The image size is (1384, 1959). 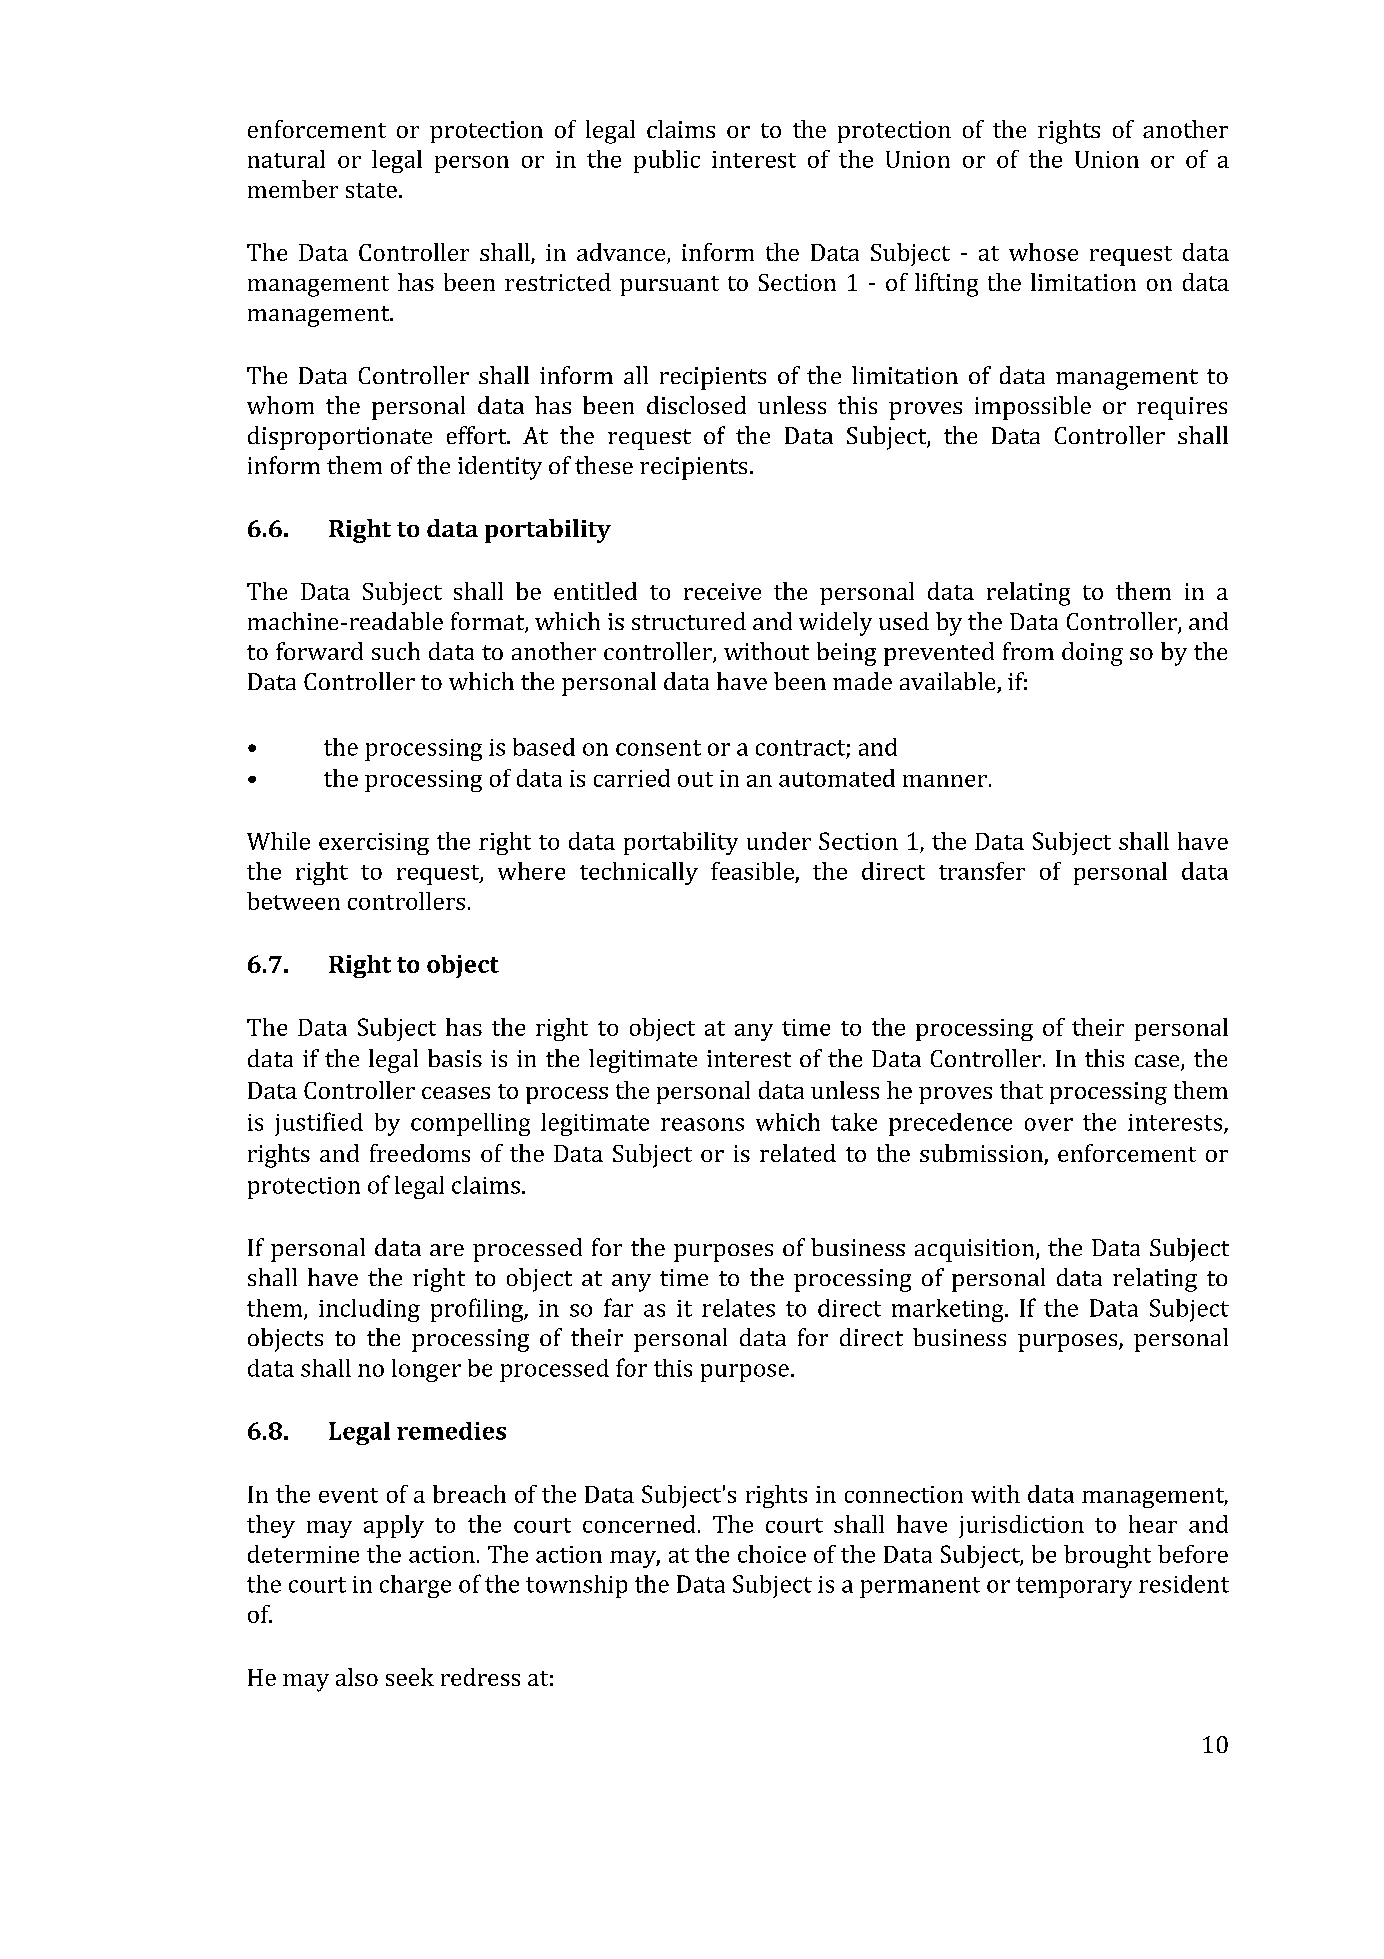 I want to click on also, so click(x=357, y=1677).
